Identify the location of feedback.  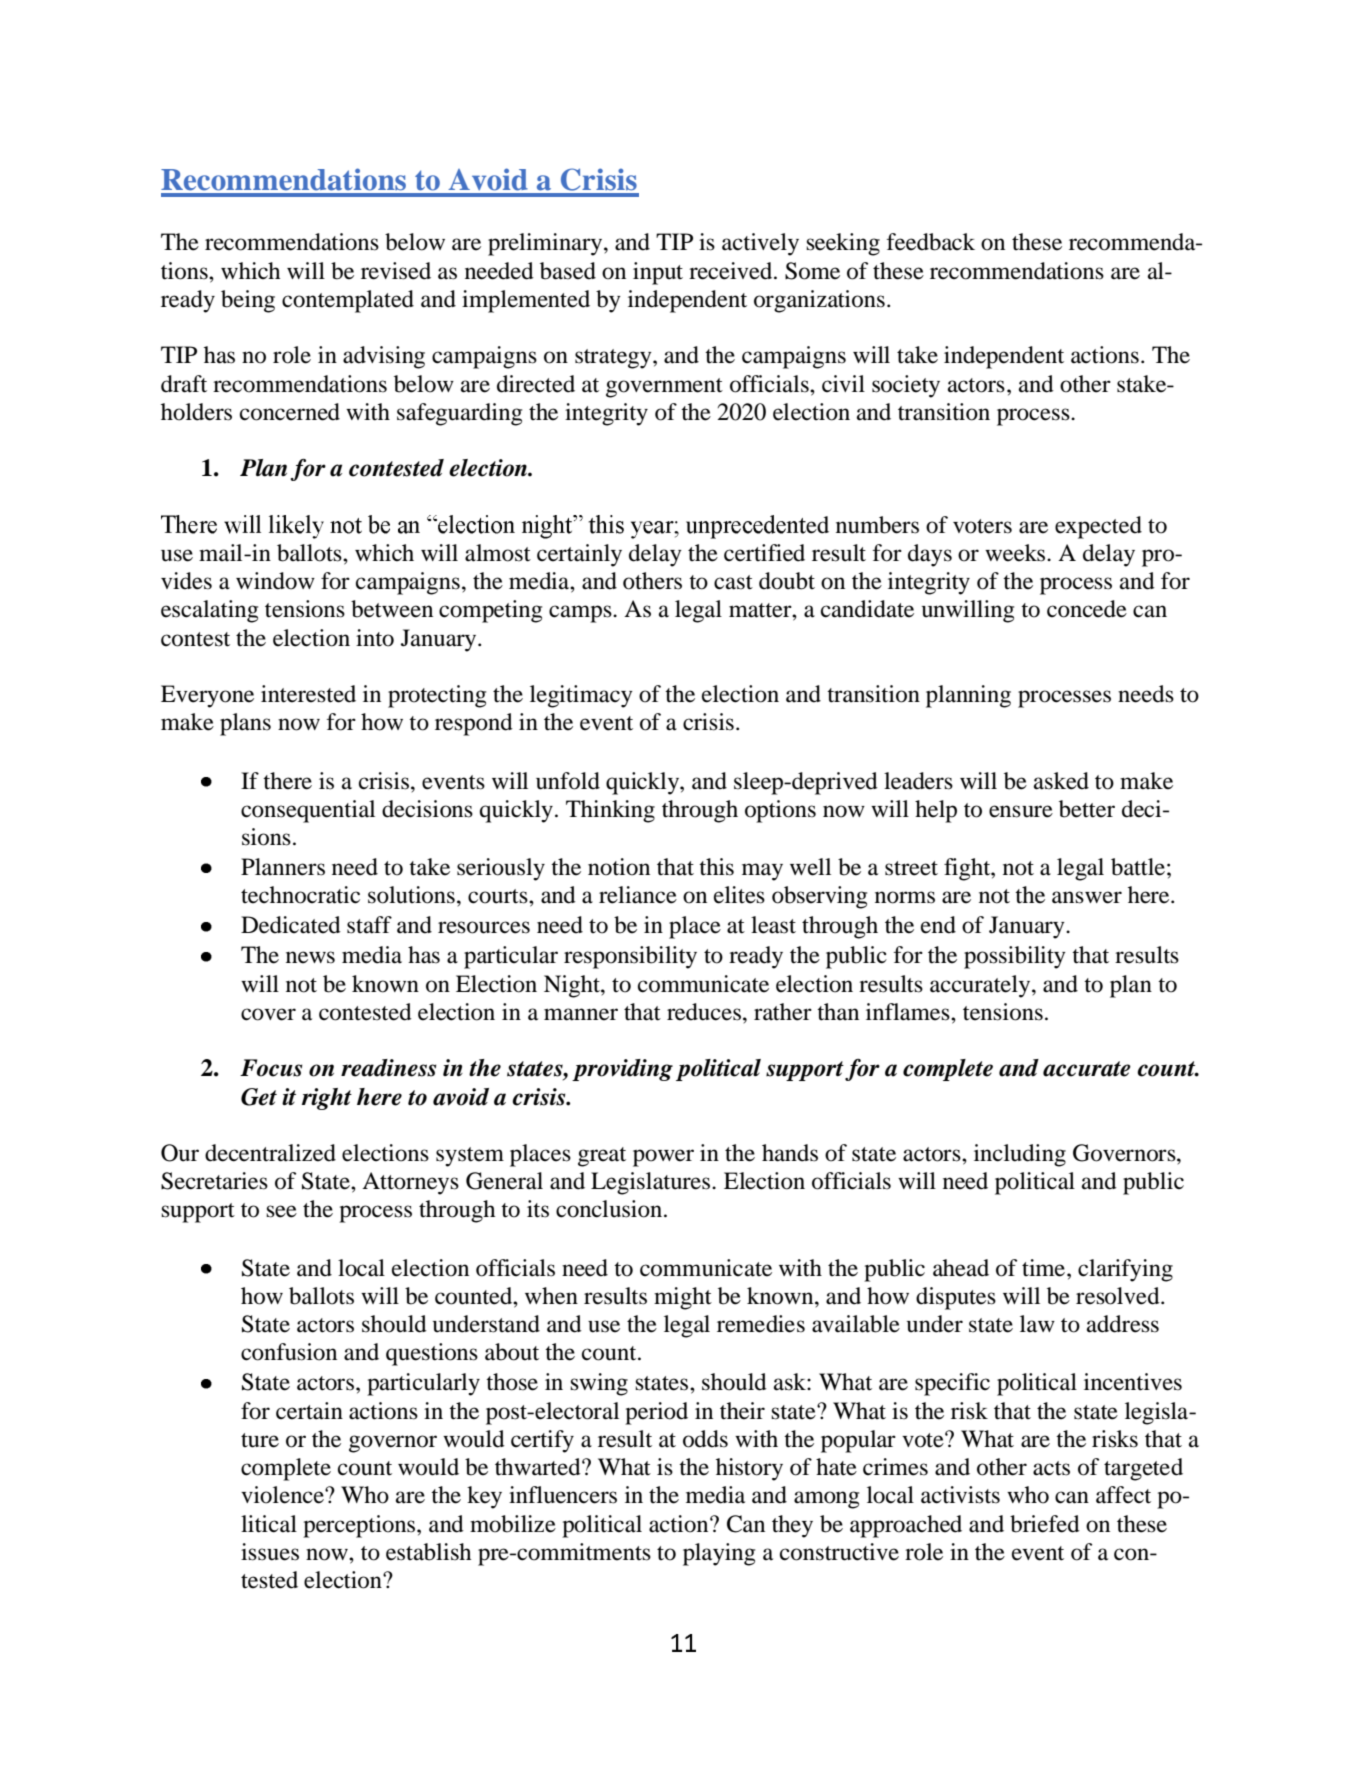
(931, 242).
